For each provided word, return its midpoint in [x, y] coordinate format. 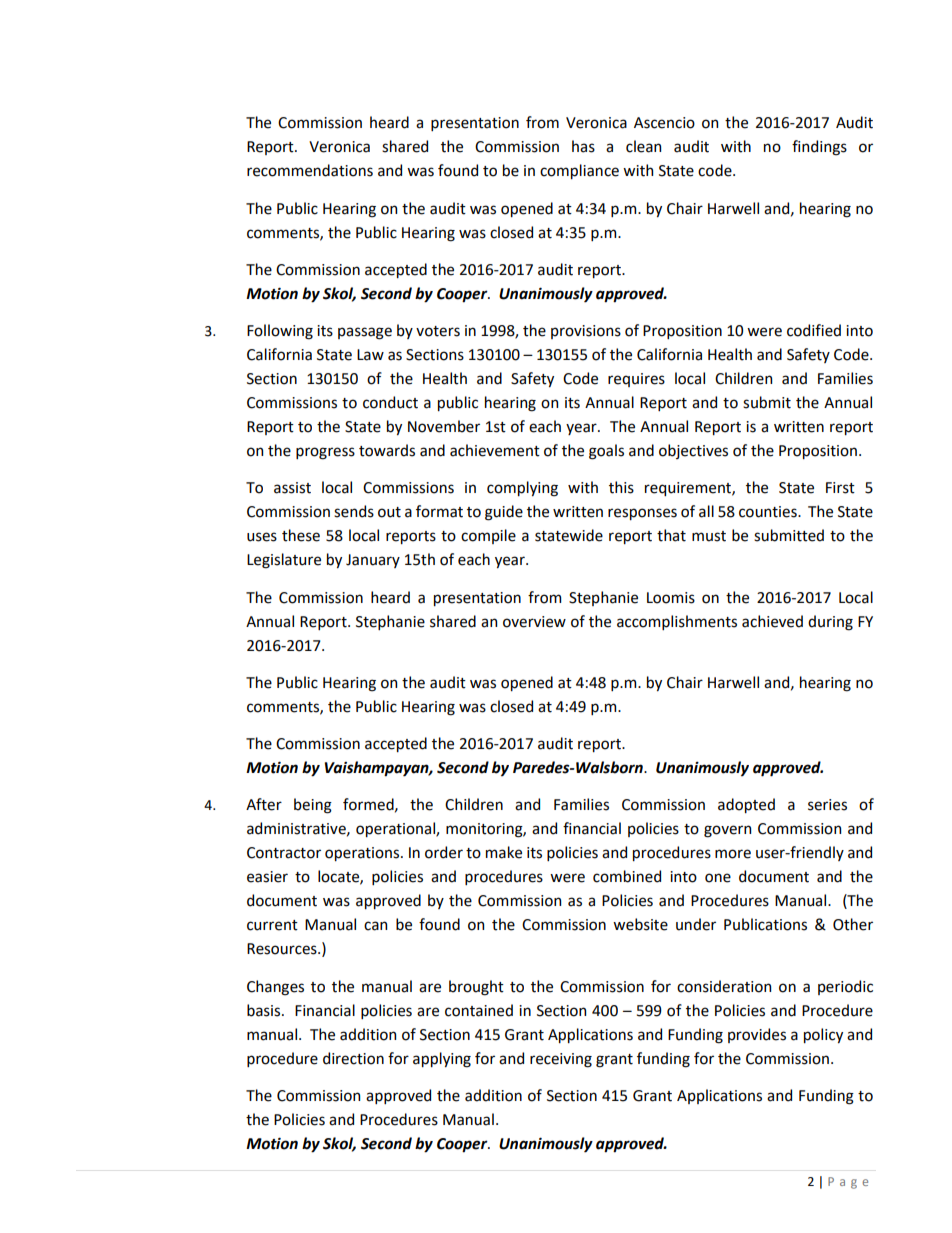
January [373, 561]
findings [819, 148]
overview [534, 622]
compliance [579, 171]
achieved [772, 621]
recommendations [310, 170]
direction [353, 1058]
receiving [561, 1060]
